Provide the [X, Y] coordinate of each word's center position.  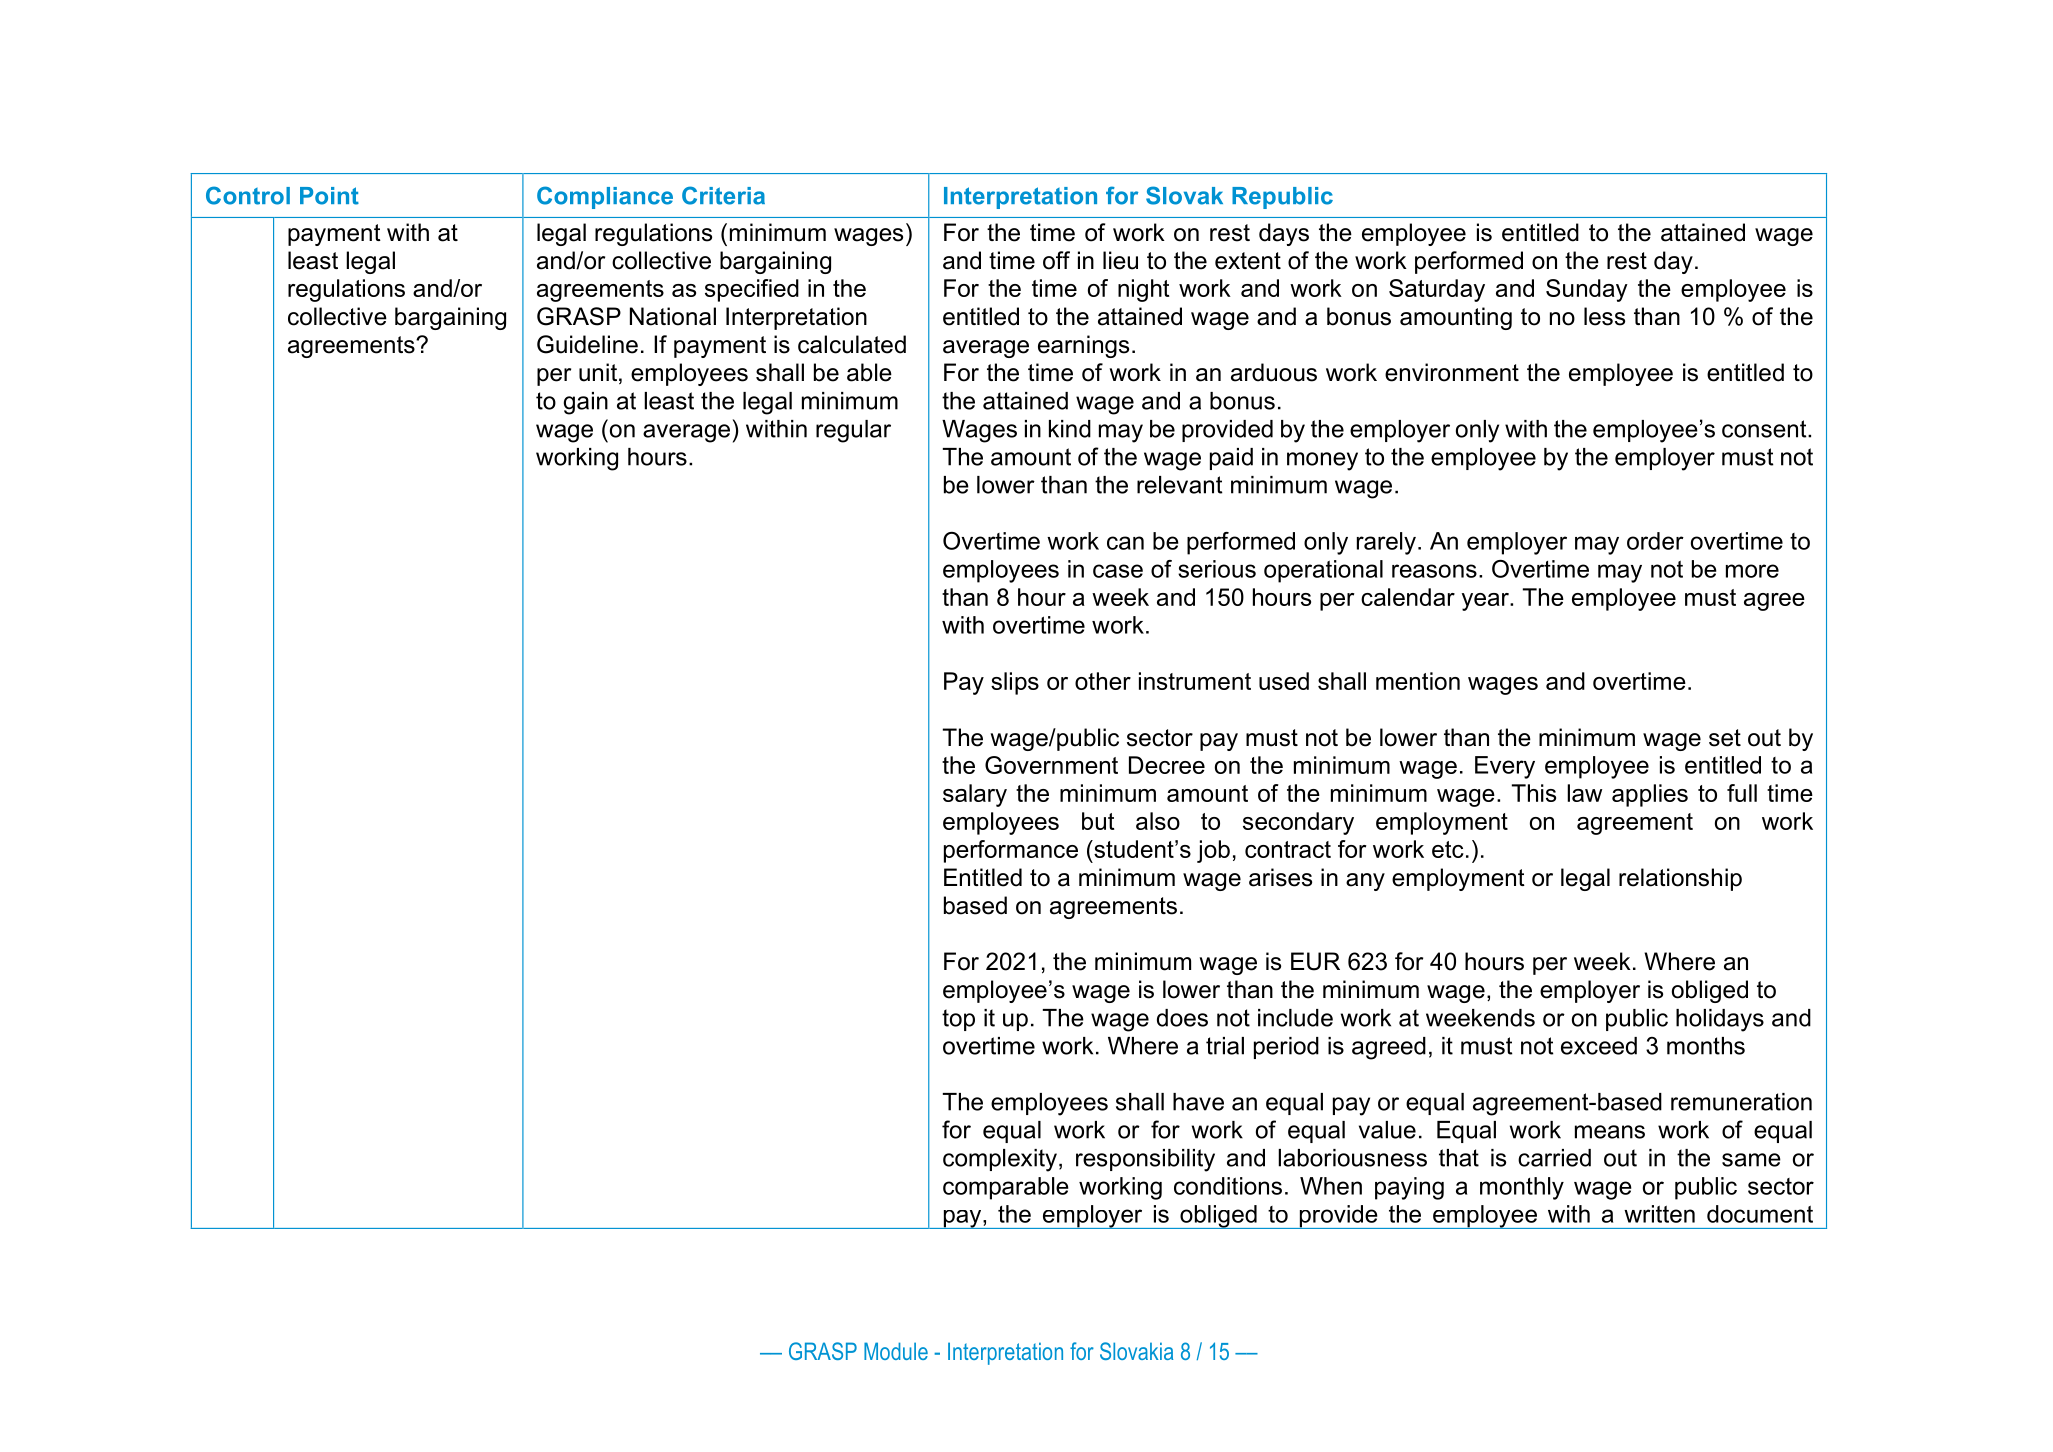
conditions [1228, 1186]
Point [329, 196]
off [1056, 260]
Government [1051, 765]
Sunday [1587, 290]
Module [896, 1351]
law [1584, 793]
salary [975, 795]
